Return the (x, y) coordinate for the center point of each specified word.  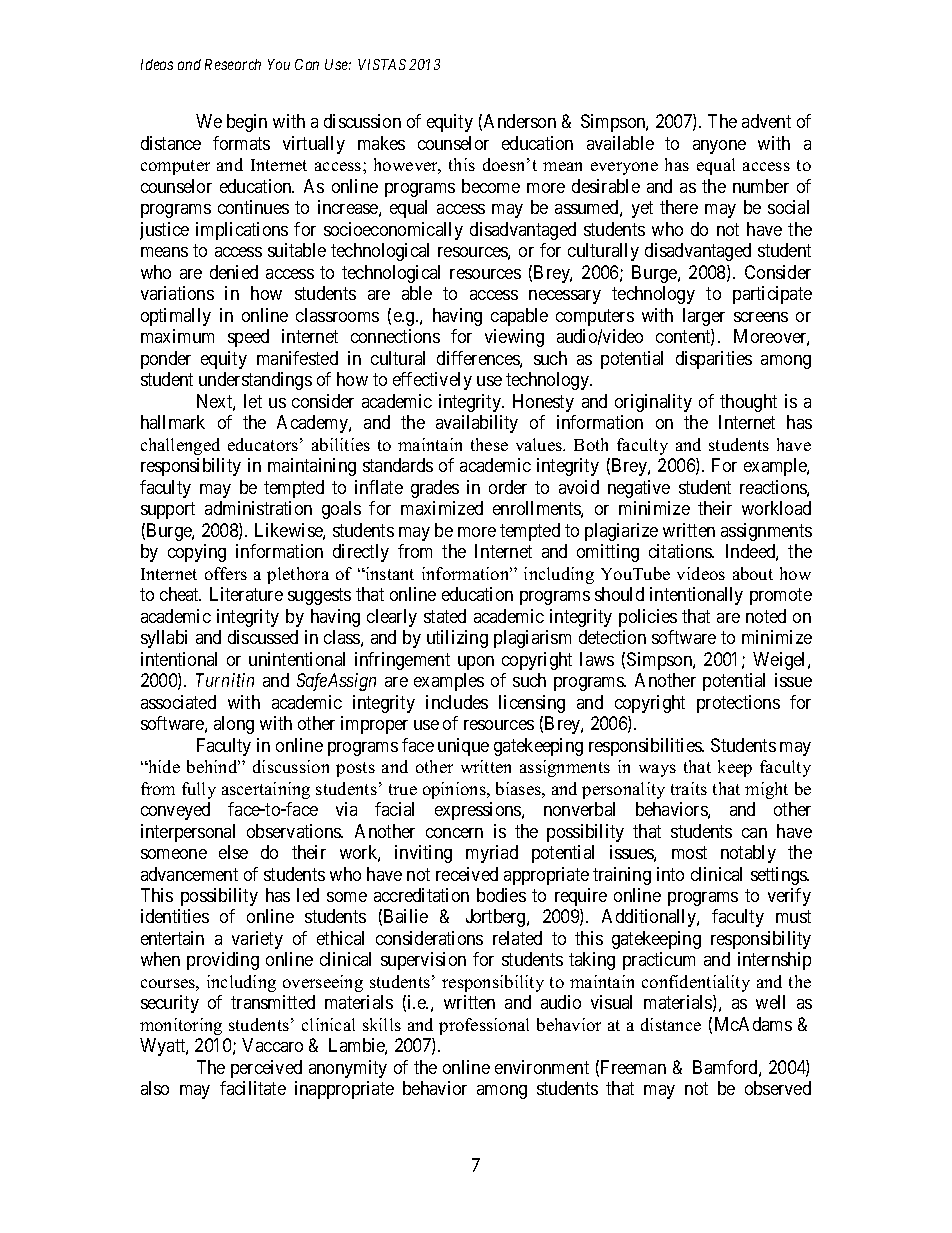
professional (484, 1026)
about (753, 573)
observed (778, 1088)
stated (445, 616)
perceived (266, 1069)
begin (247, 123)
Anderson (520, 121)
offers (226, 573)
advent (766, 121)
